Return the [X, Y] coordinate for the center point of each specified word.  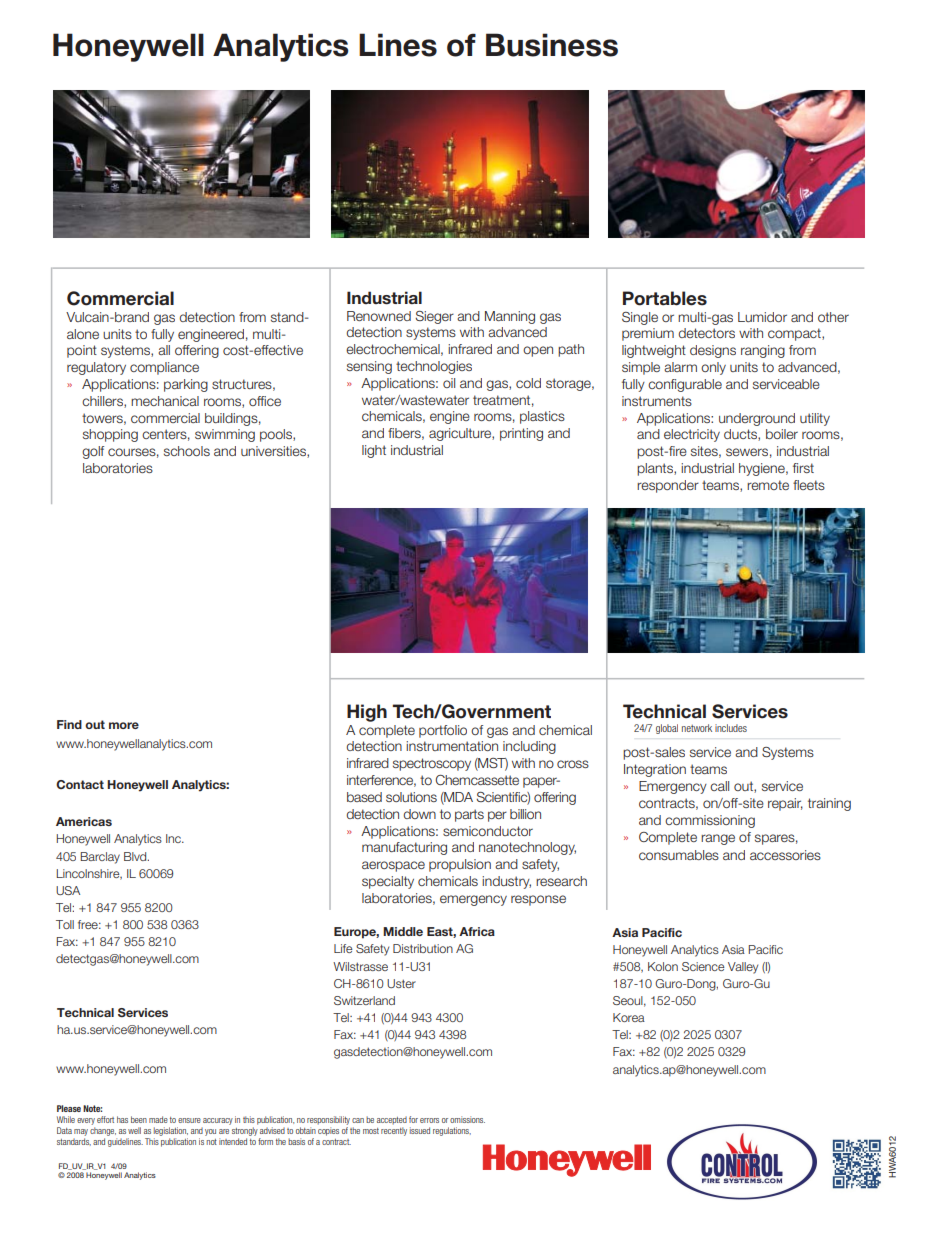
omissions [467, 1119]
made [158, 1119]
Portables [665, 298]
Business [552, 45]
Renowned [379, 316]
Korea [629, 1017]
